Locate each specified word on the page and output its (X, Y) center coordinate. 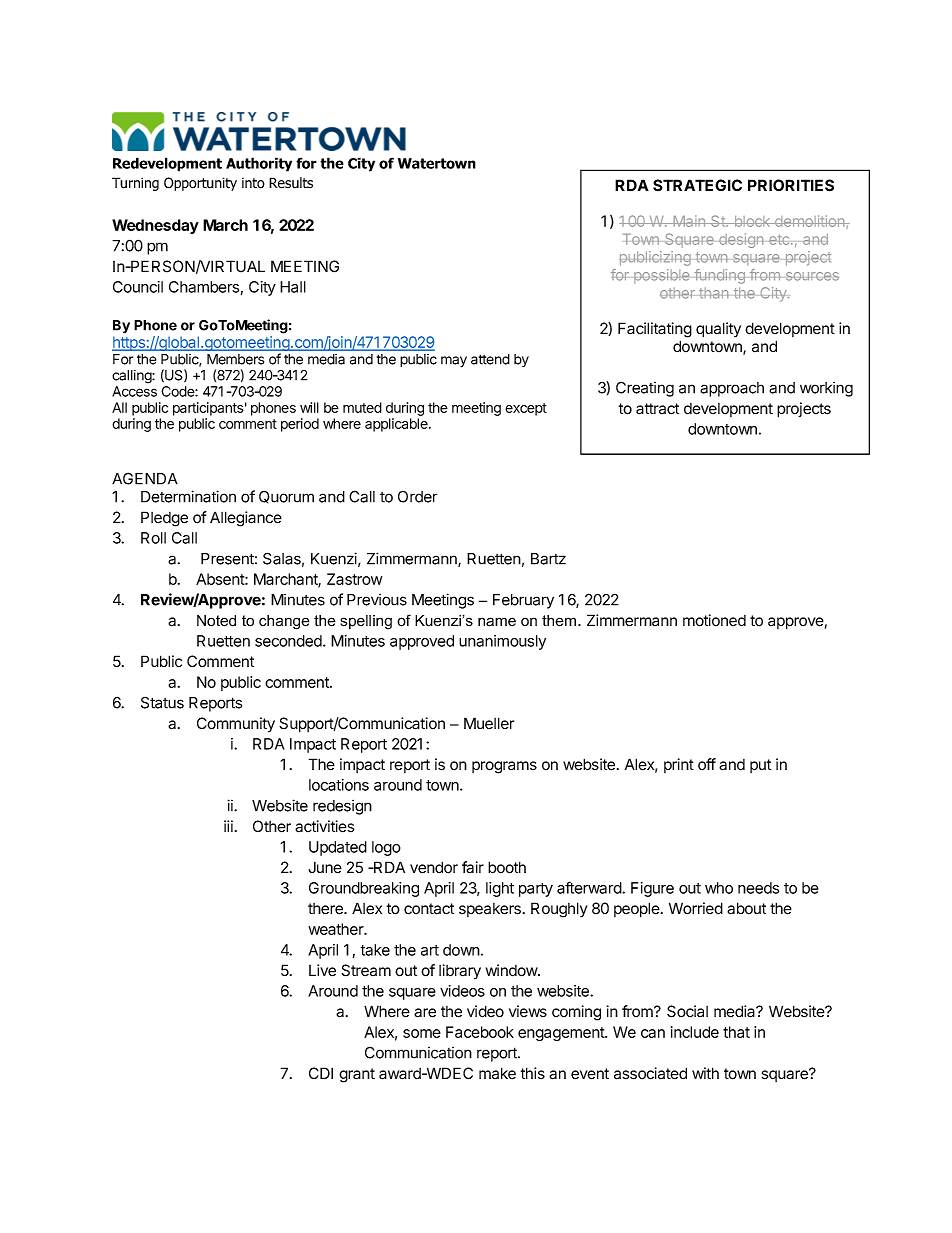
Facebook (480, 1032)
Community (236, 725)
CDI (321, 1073)
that (736, 1032)
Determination (188, 496)
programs (504, 767)
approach (732, 389)
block (752, 221)
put (760, 766)
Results (291, 183)
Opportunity (200, 184)
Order (418, 496)
